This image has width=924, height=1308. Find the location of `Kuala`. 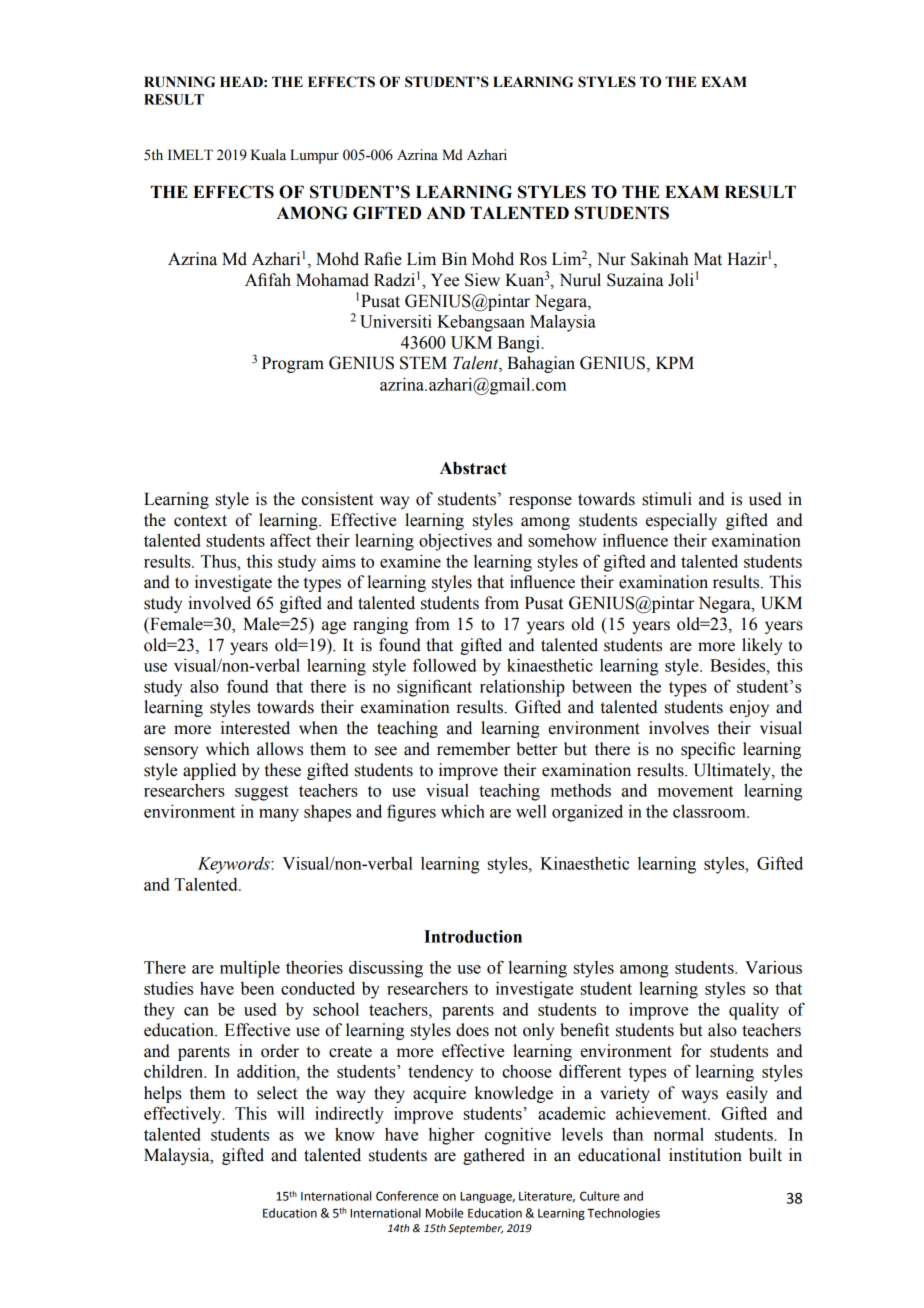

Kuala is located at coordinates (268, 155).
